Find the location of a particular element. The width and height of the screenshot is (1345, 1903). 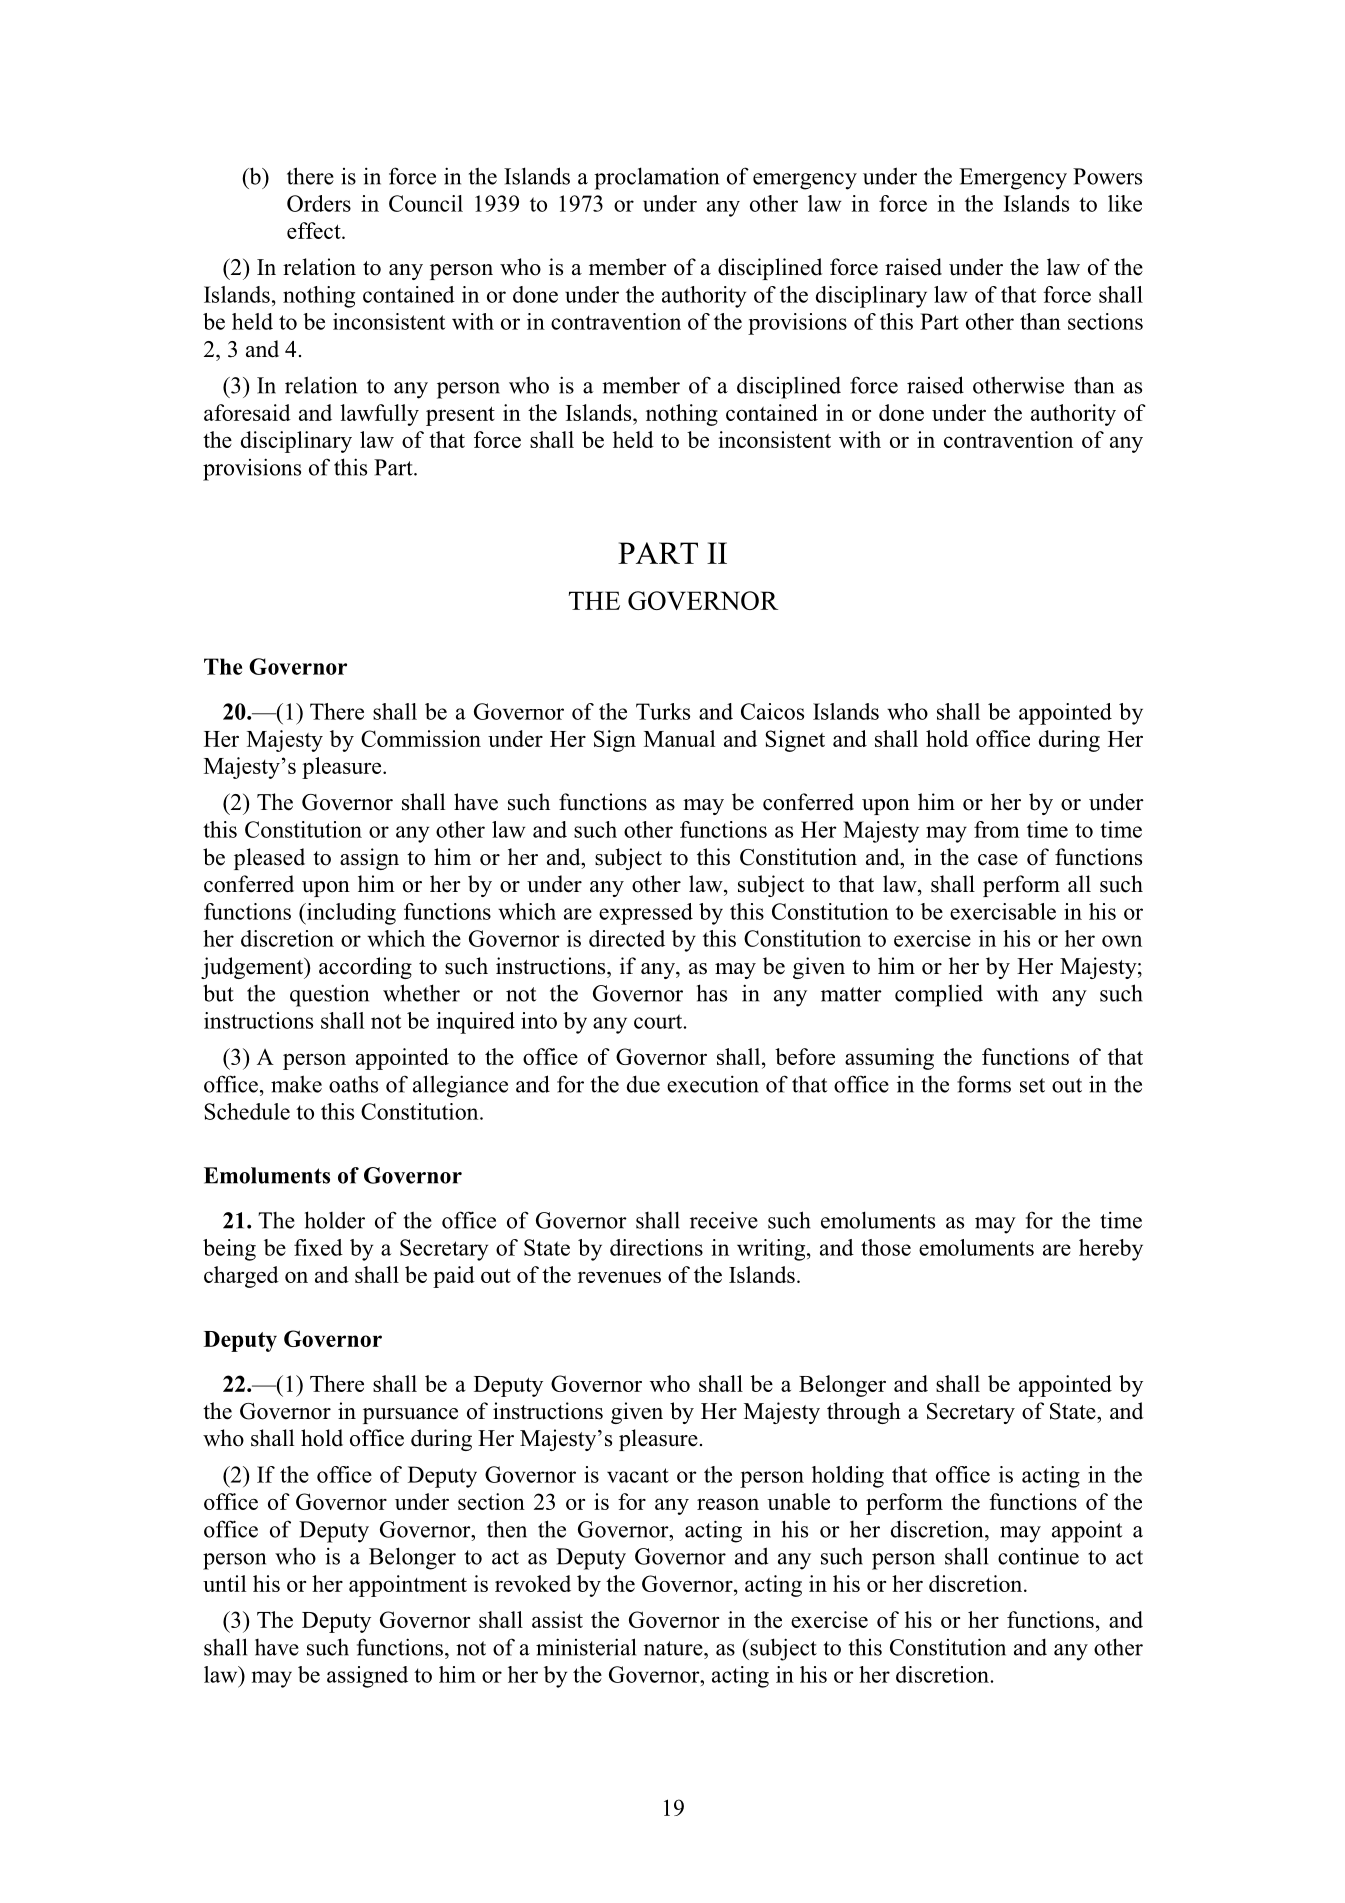

until is located at coordinates (224, 1583).
